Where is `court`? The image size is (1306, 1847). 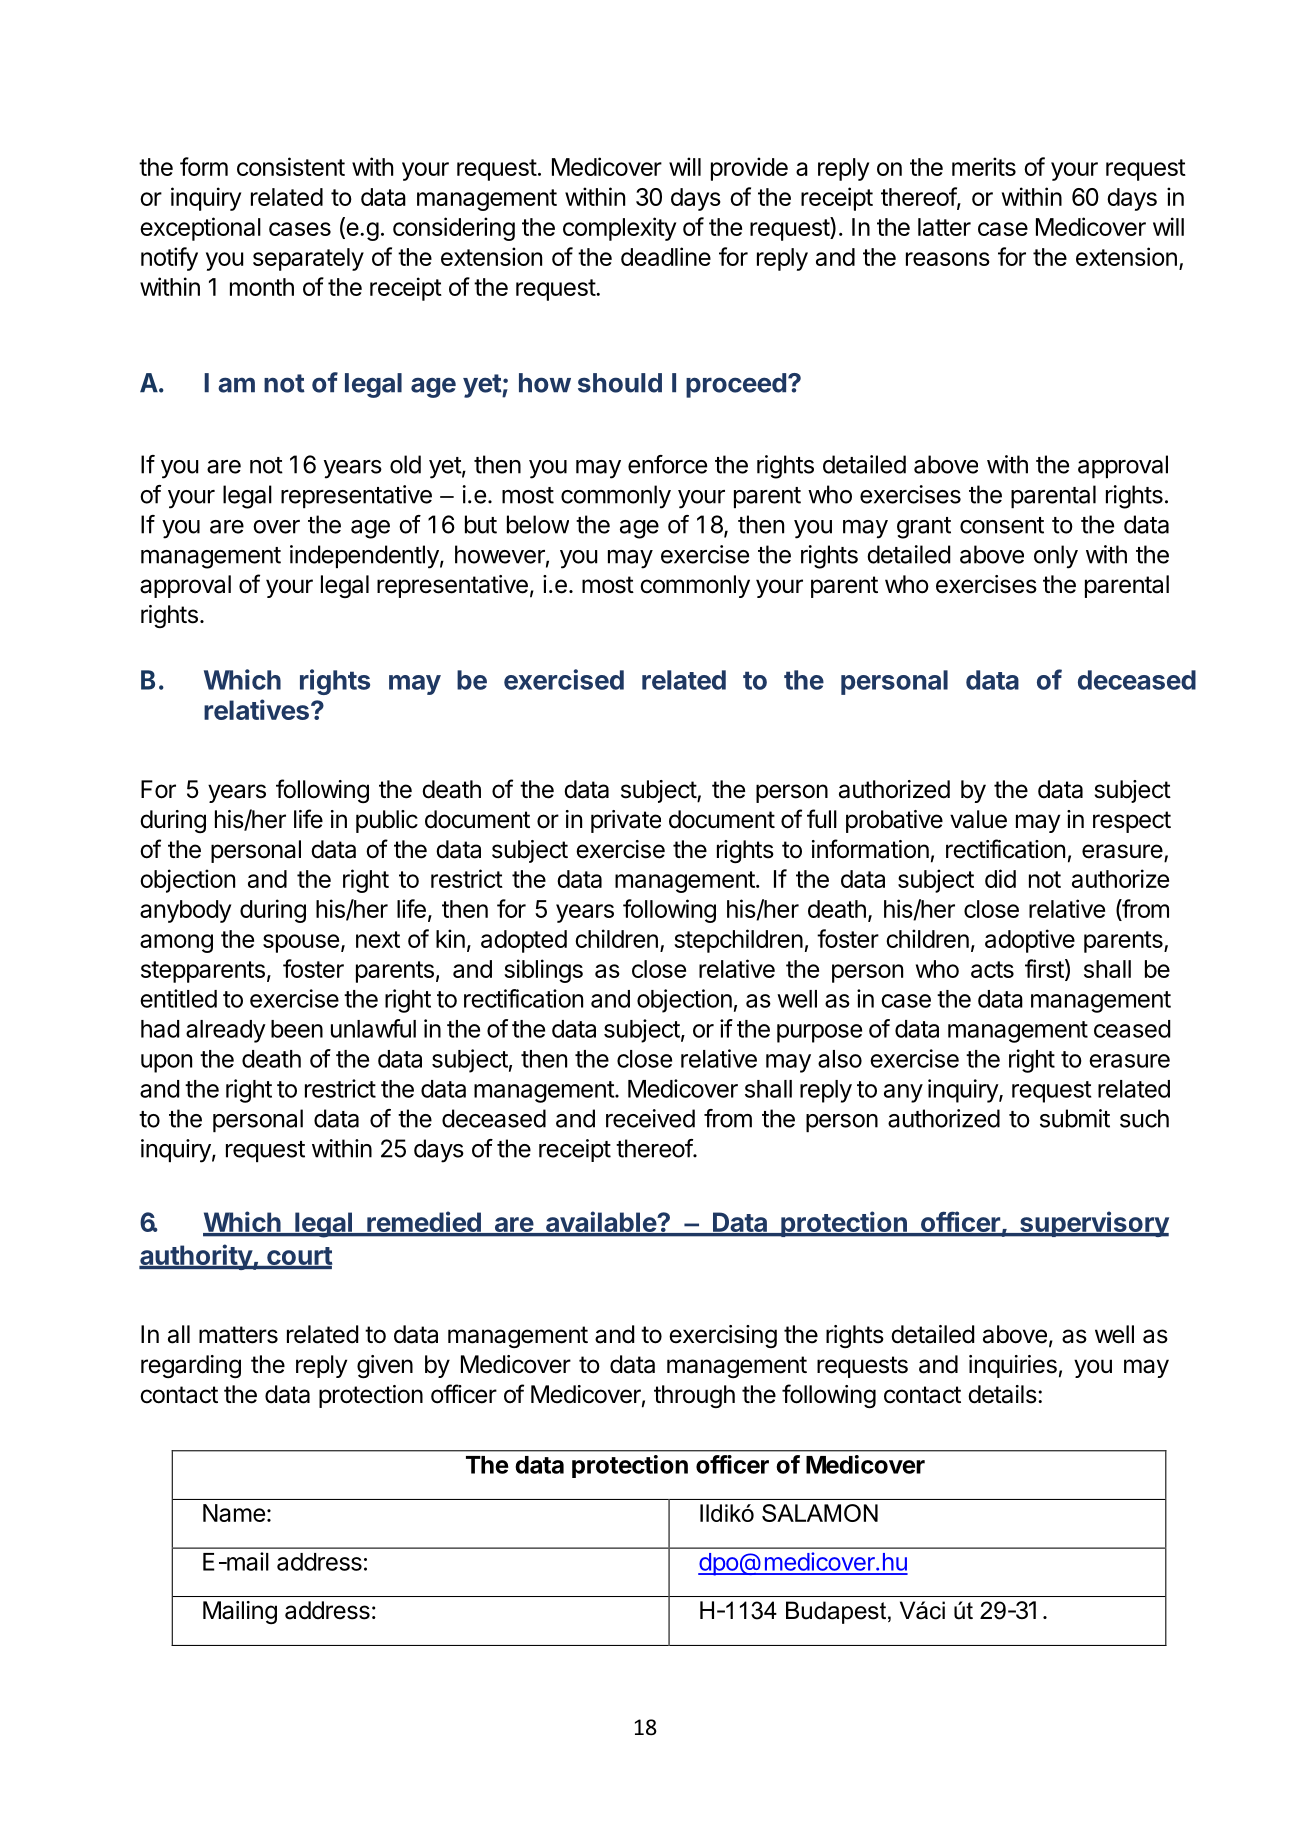 court is located at coordinates (298, 1257).
